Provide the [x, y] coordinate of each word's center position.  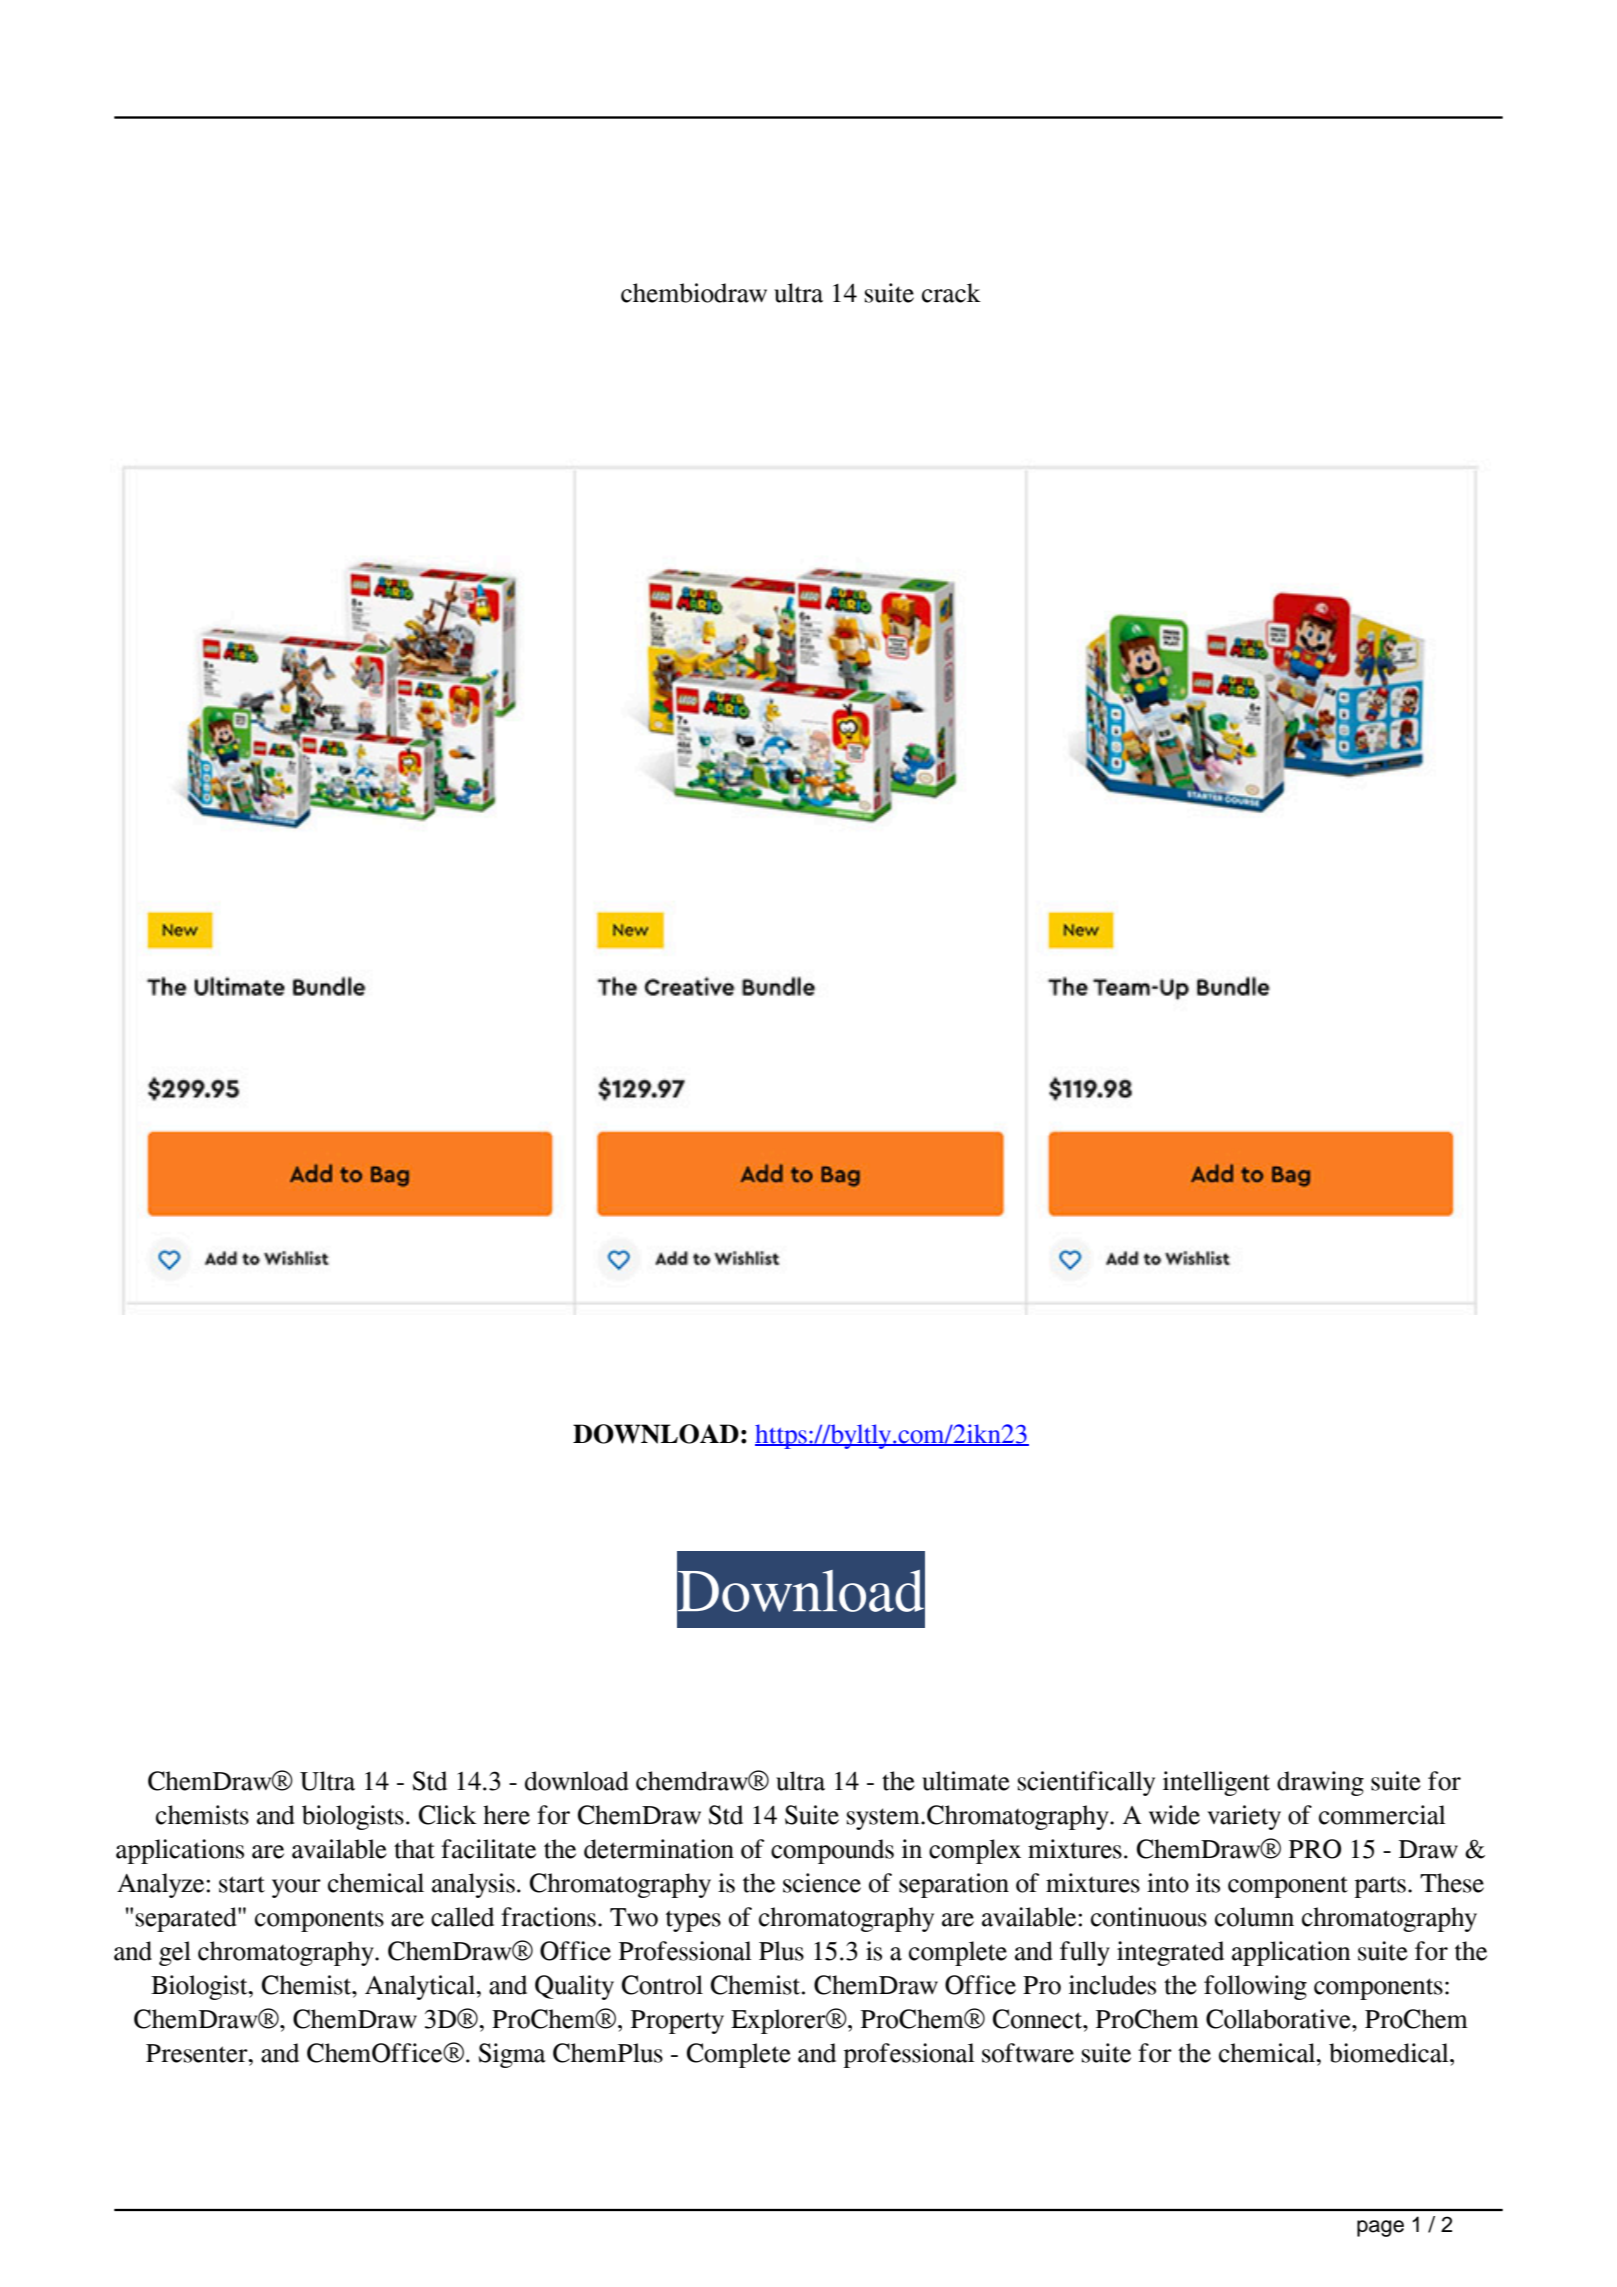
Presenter [198, 2053]
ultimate [966, 1781]
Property [677, 2022]
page [1380, 2228]
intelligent [1216, 1783]
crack [951, 293]
